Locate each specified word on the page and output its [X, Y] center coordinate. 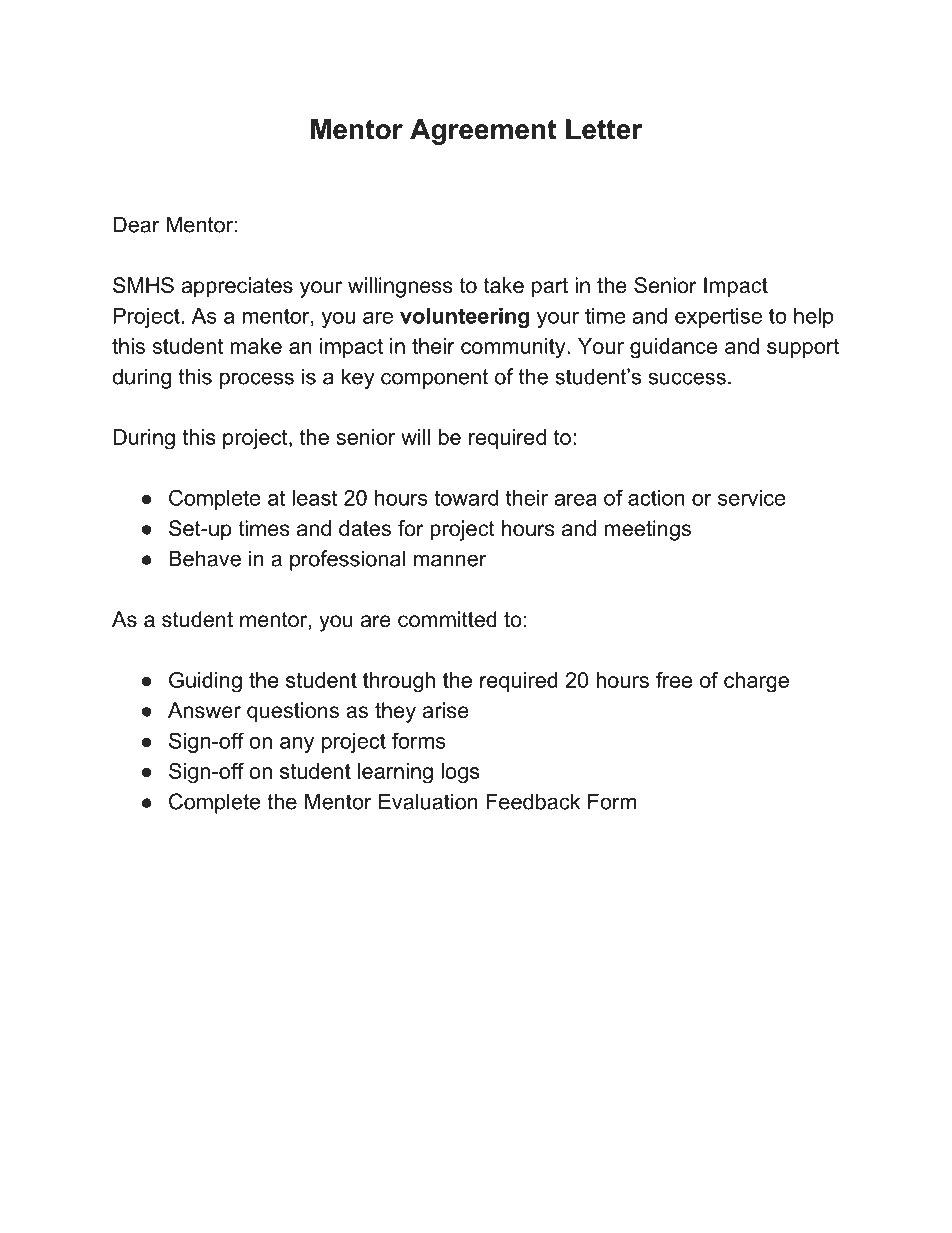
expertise [718, 318]
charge [756, 682]
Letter [604, 129]
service [751, 498]
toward [466, 498]
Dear [136, 224]
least [315, 498]
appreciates [237, 287]
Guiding [205, 682]
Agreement [483, 132]
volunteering [464, 318]
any [297, 745]
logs [460, 773]
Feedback [533, 801]
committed [447, 619]
